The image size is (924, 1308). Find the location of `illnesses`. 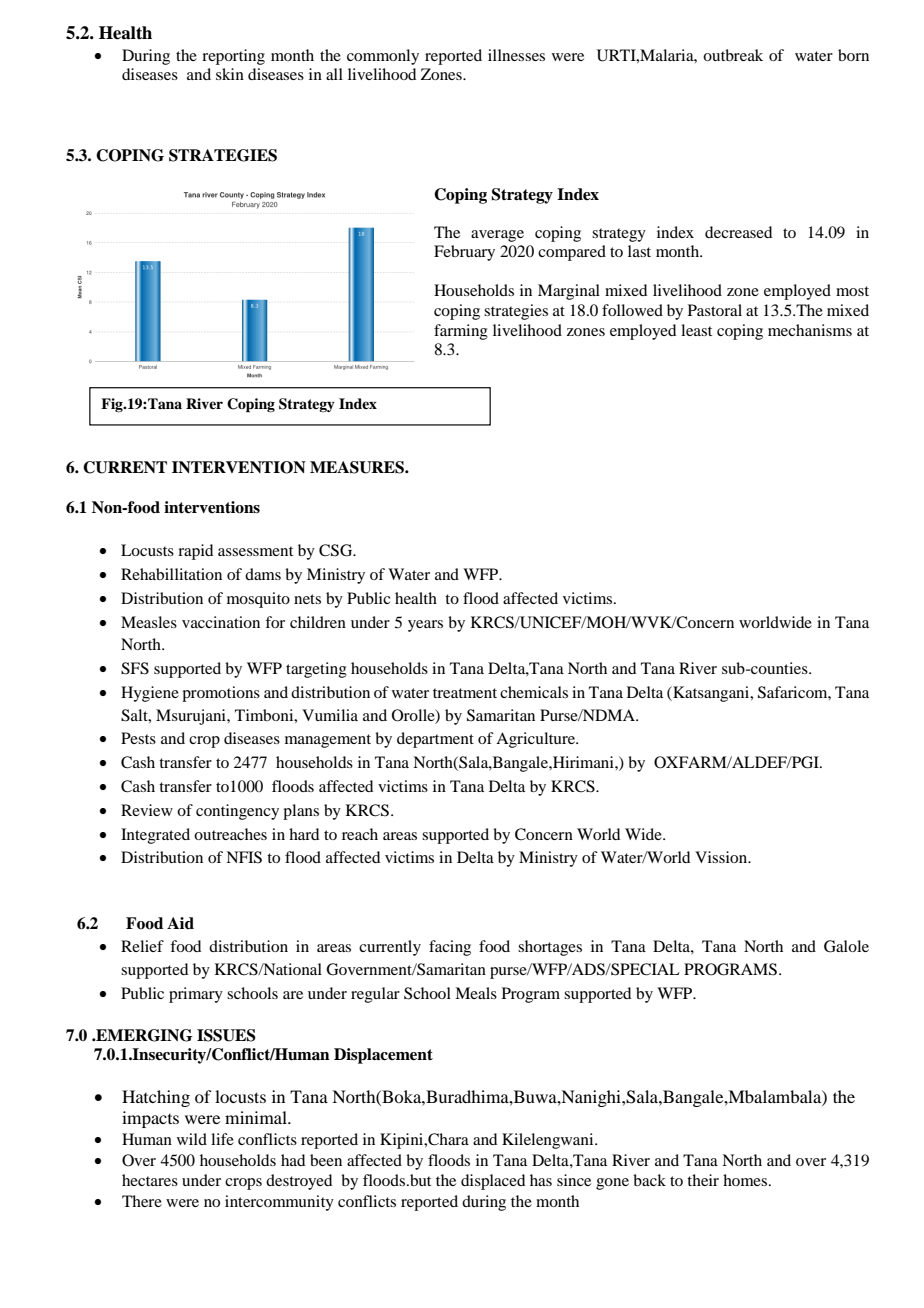

illnesses is located at coordinates (516, 55).
